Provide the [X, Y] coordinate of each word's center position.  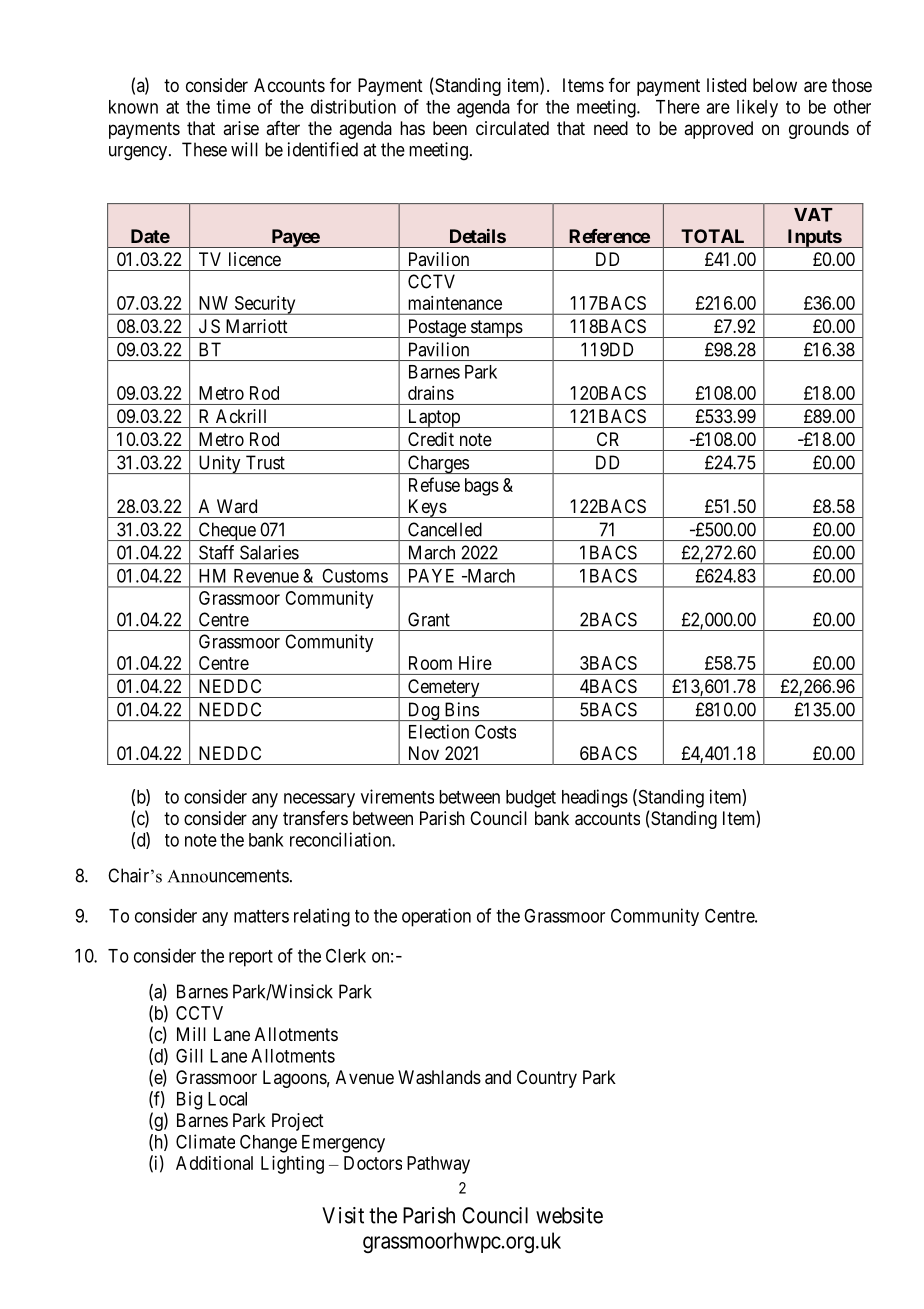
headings [595, 798]
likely [757, 108]
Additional [214, 1163]
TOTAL [712, 236]
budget [531, 799]
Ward [237, 506]
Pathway [438, 1165]
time [233, 106]
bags [482, 487]
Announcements [228, 876]
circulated [512, 128]
